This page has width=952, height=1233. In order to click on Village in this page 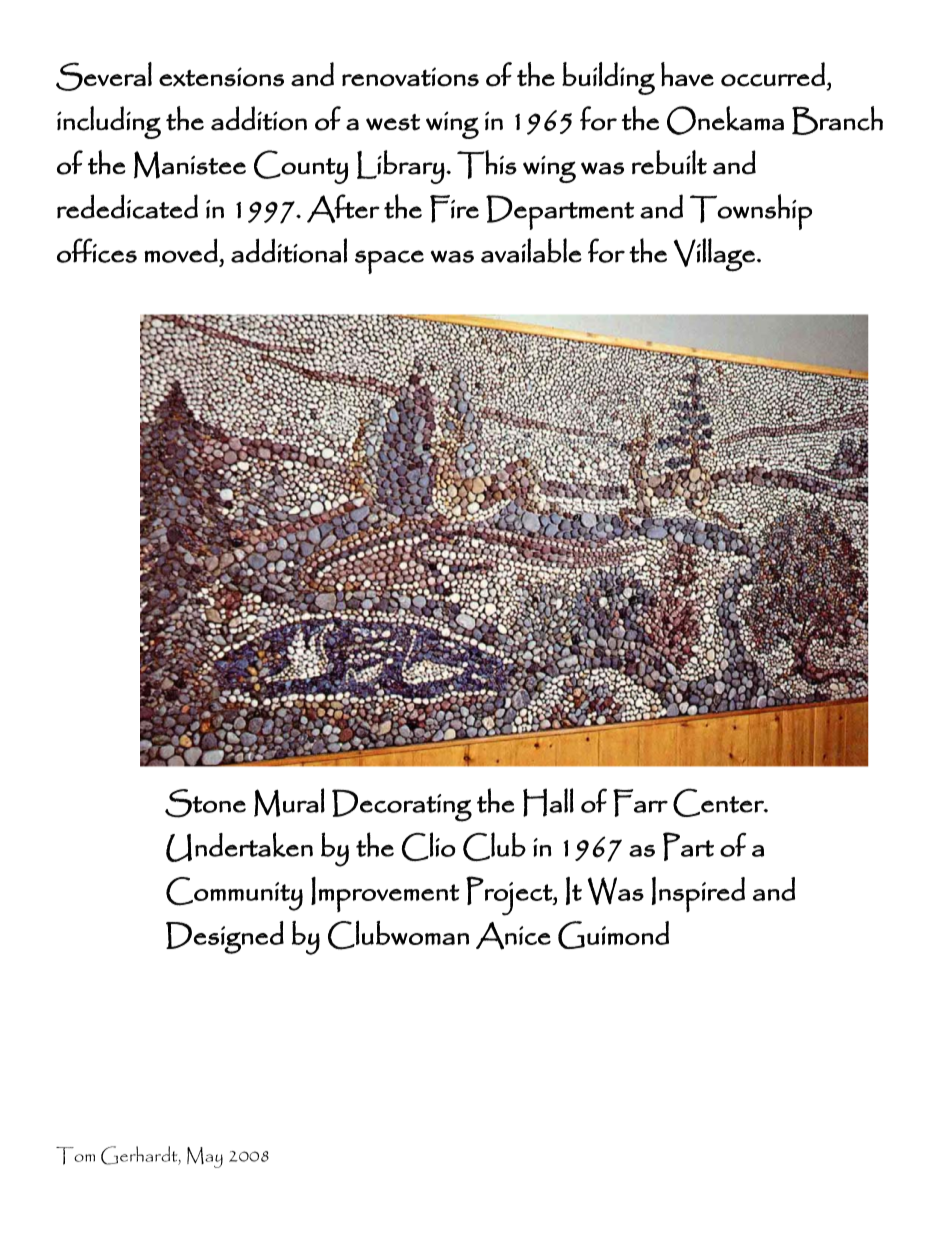, I will do `click(714, 255)`.
